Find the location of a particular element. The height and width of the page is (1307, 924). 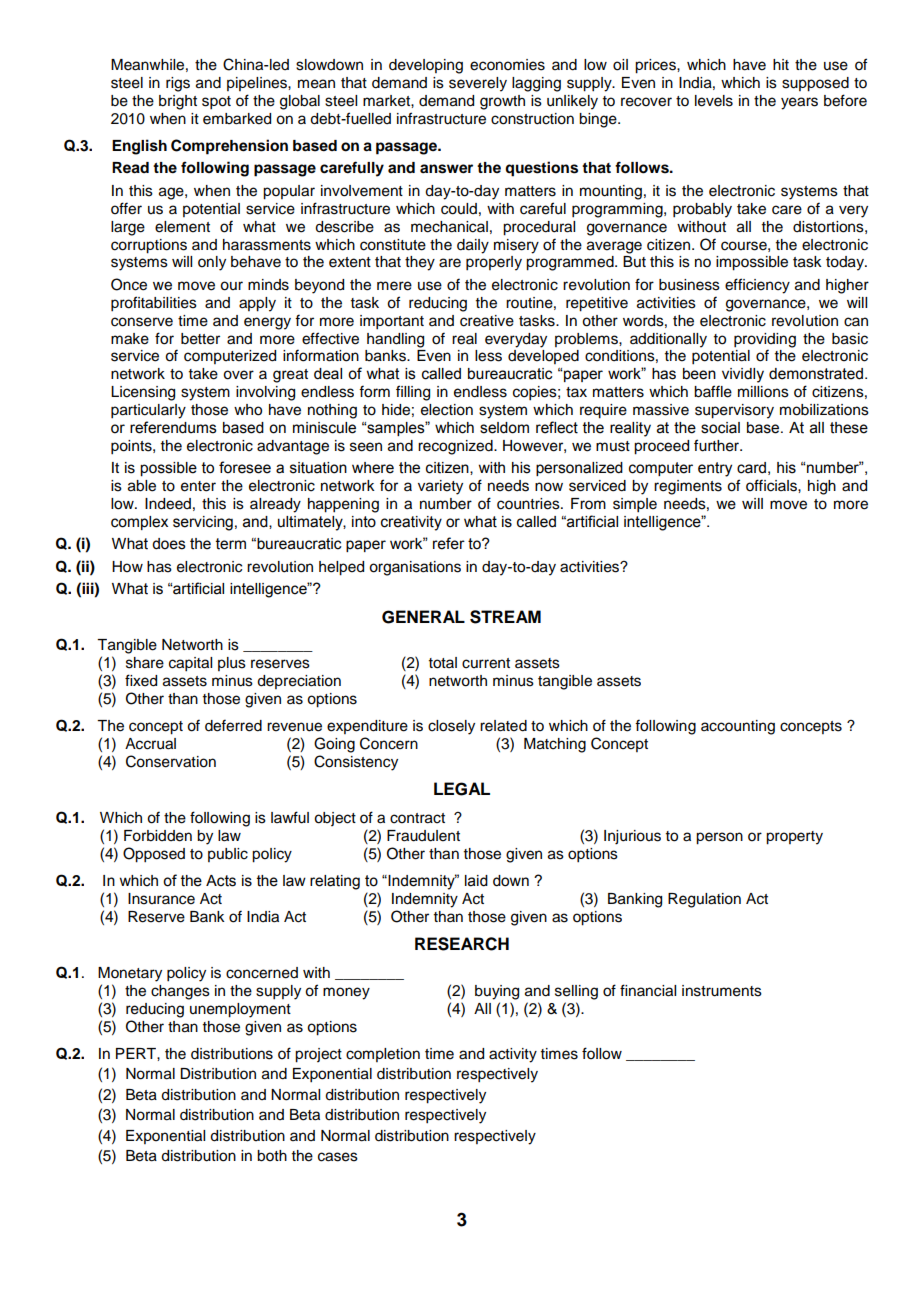

providing is located at coordinates (765, 341).
